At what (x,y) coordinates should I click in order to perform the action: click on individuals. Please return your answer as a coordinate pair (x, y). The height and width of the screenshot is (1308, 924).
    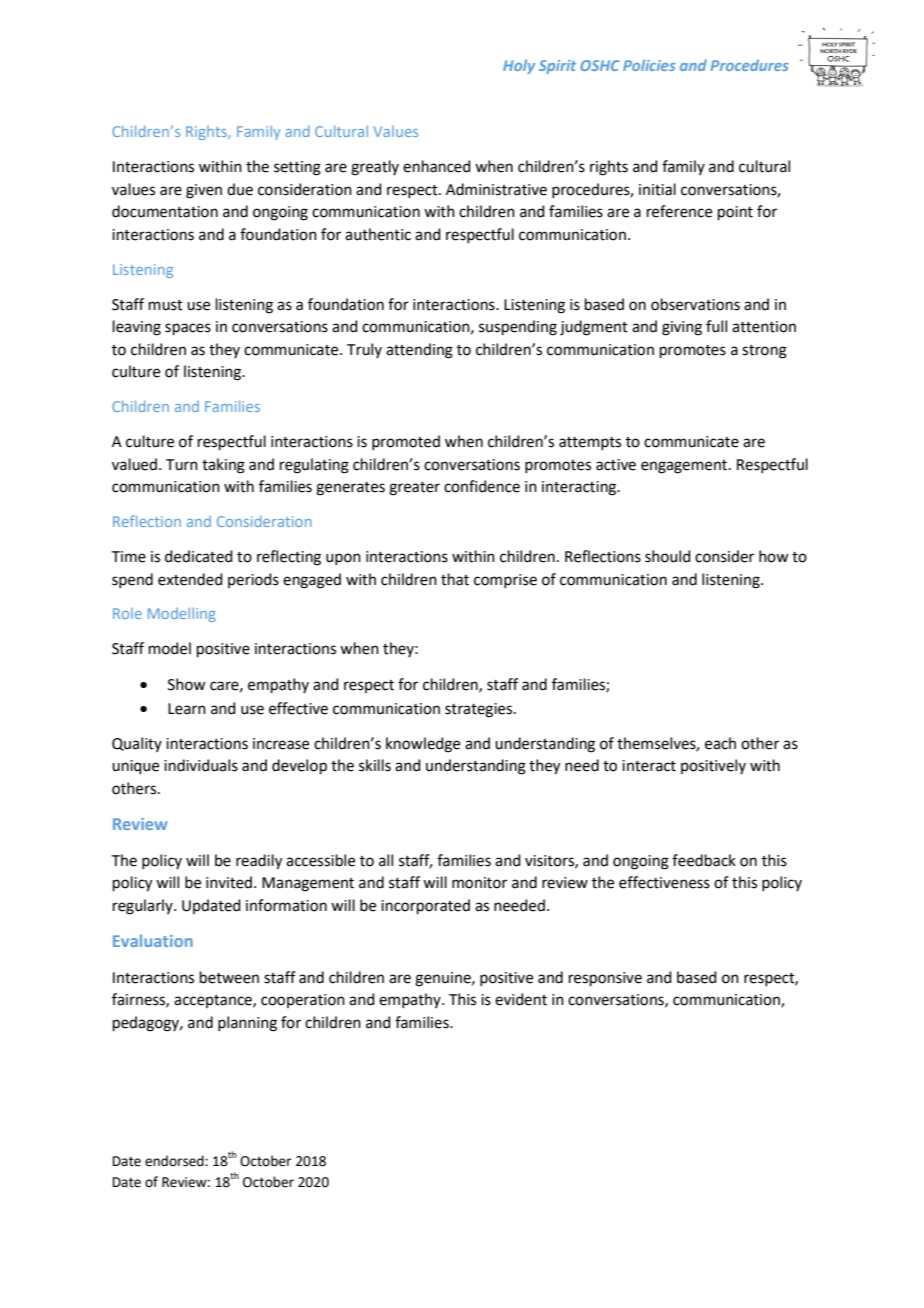
    Looking at the image, I should click on (201, 765).
